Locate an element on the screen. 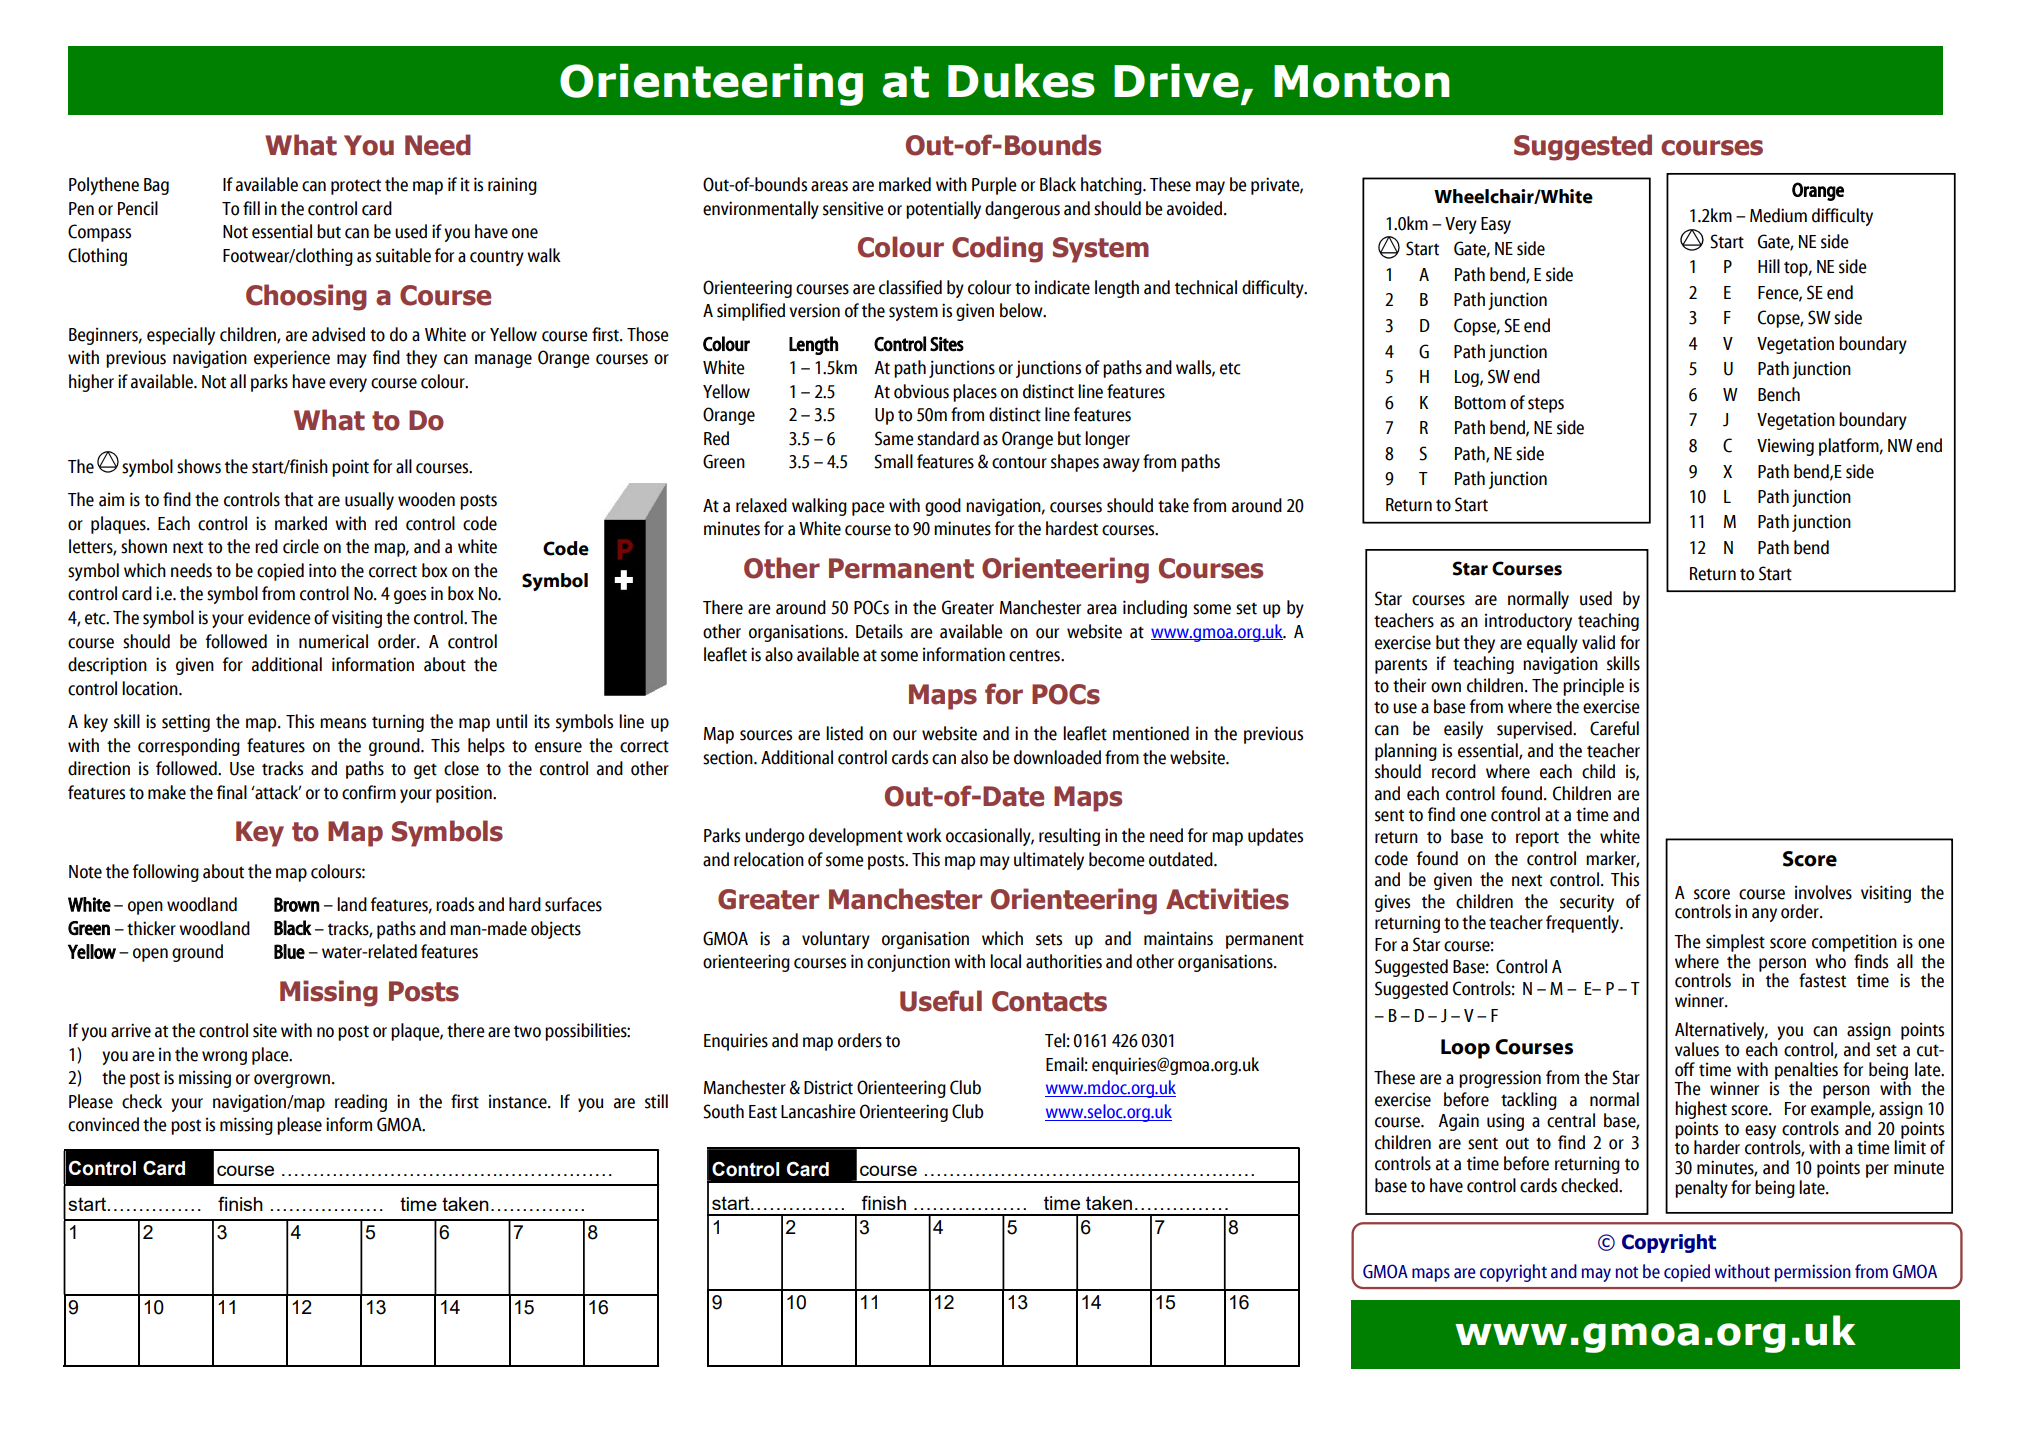  Blue is located at coordinates (289, 951).
